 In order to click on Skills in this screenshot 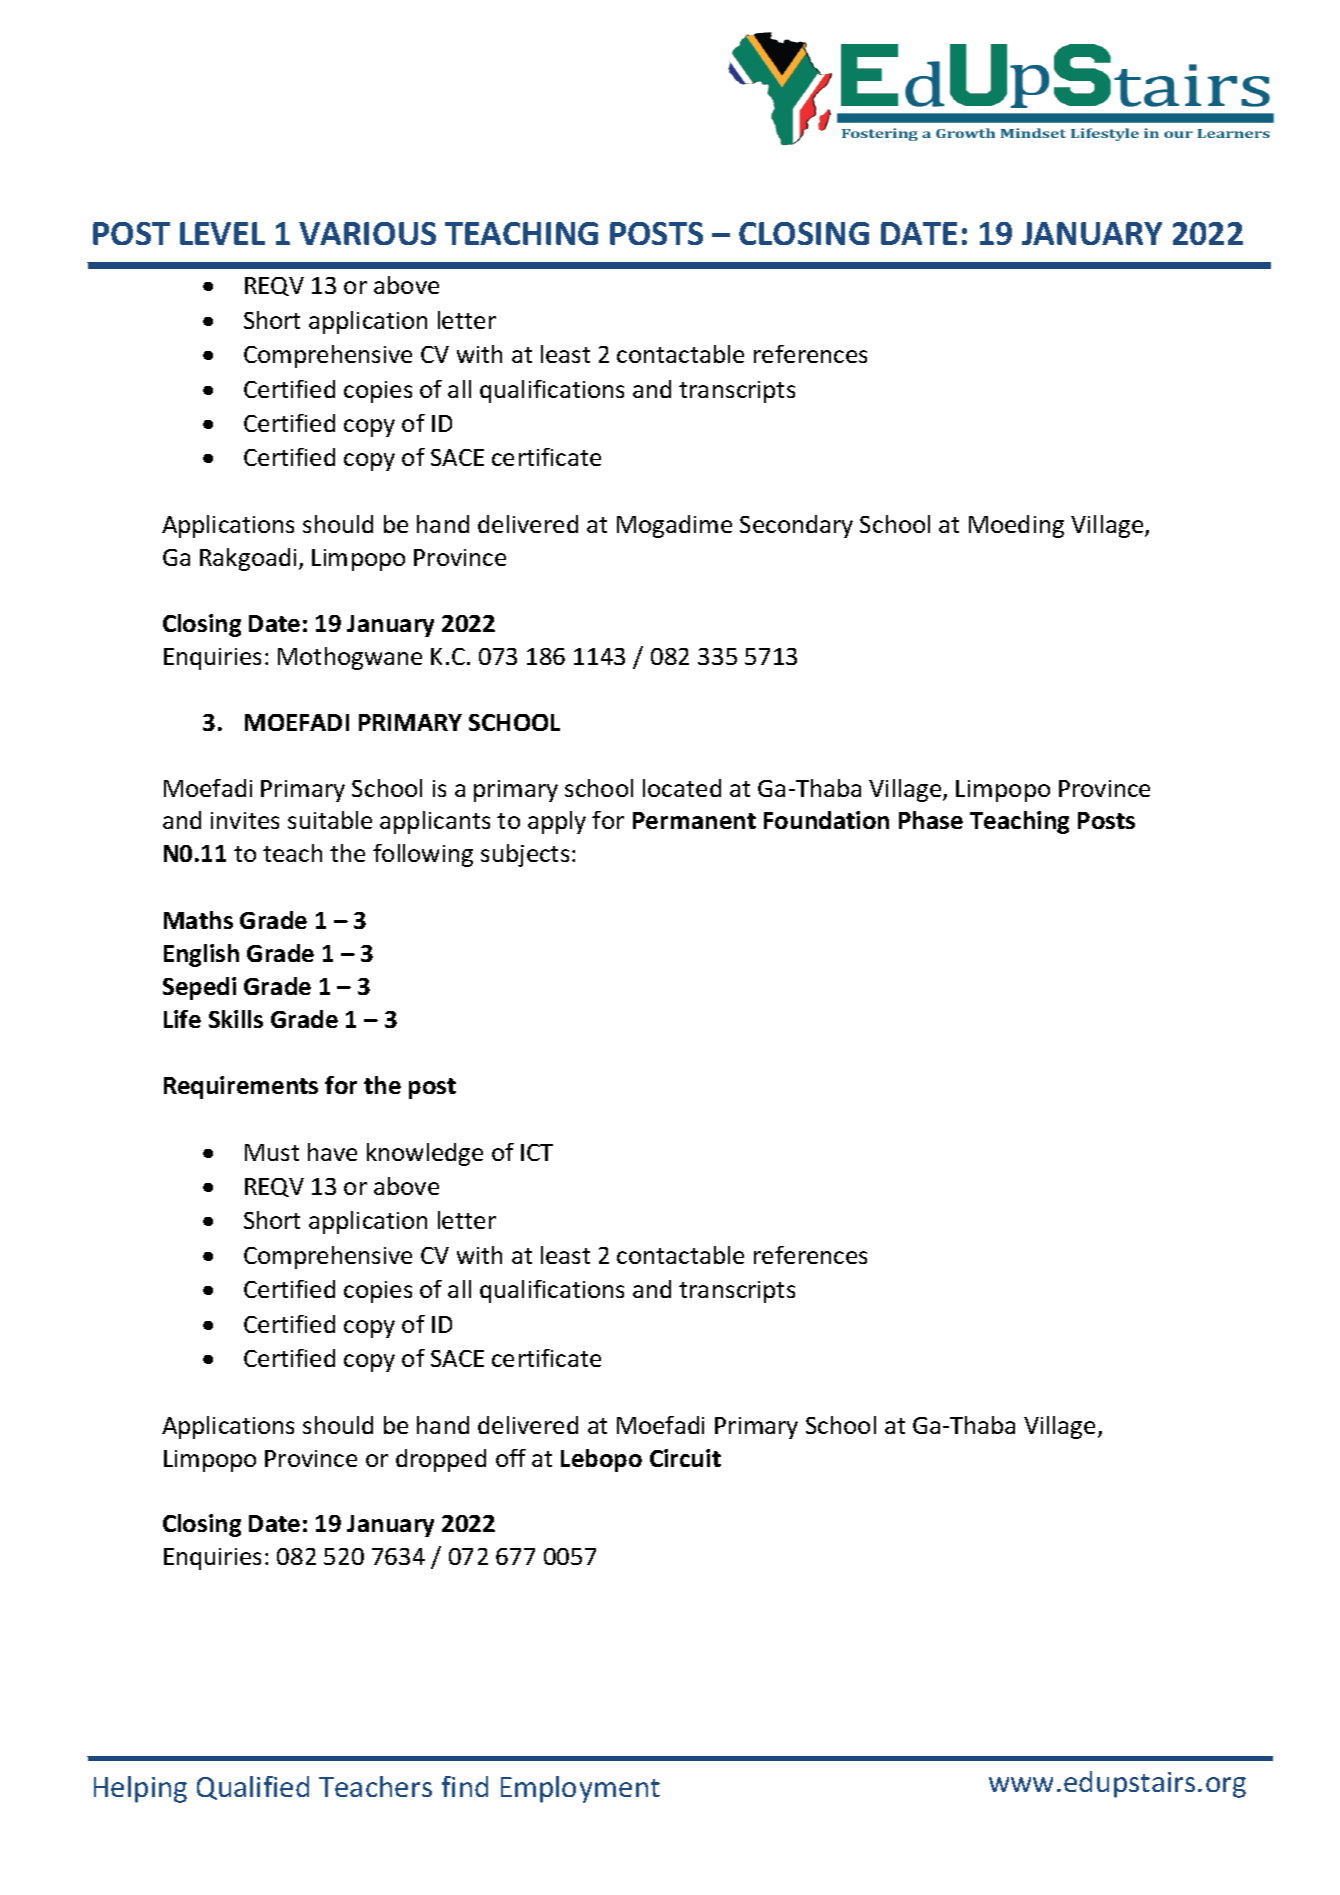, I will do `click(236, 1019)`.
